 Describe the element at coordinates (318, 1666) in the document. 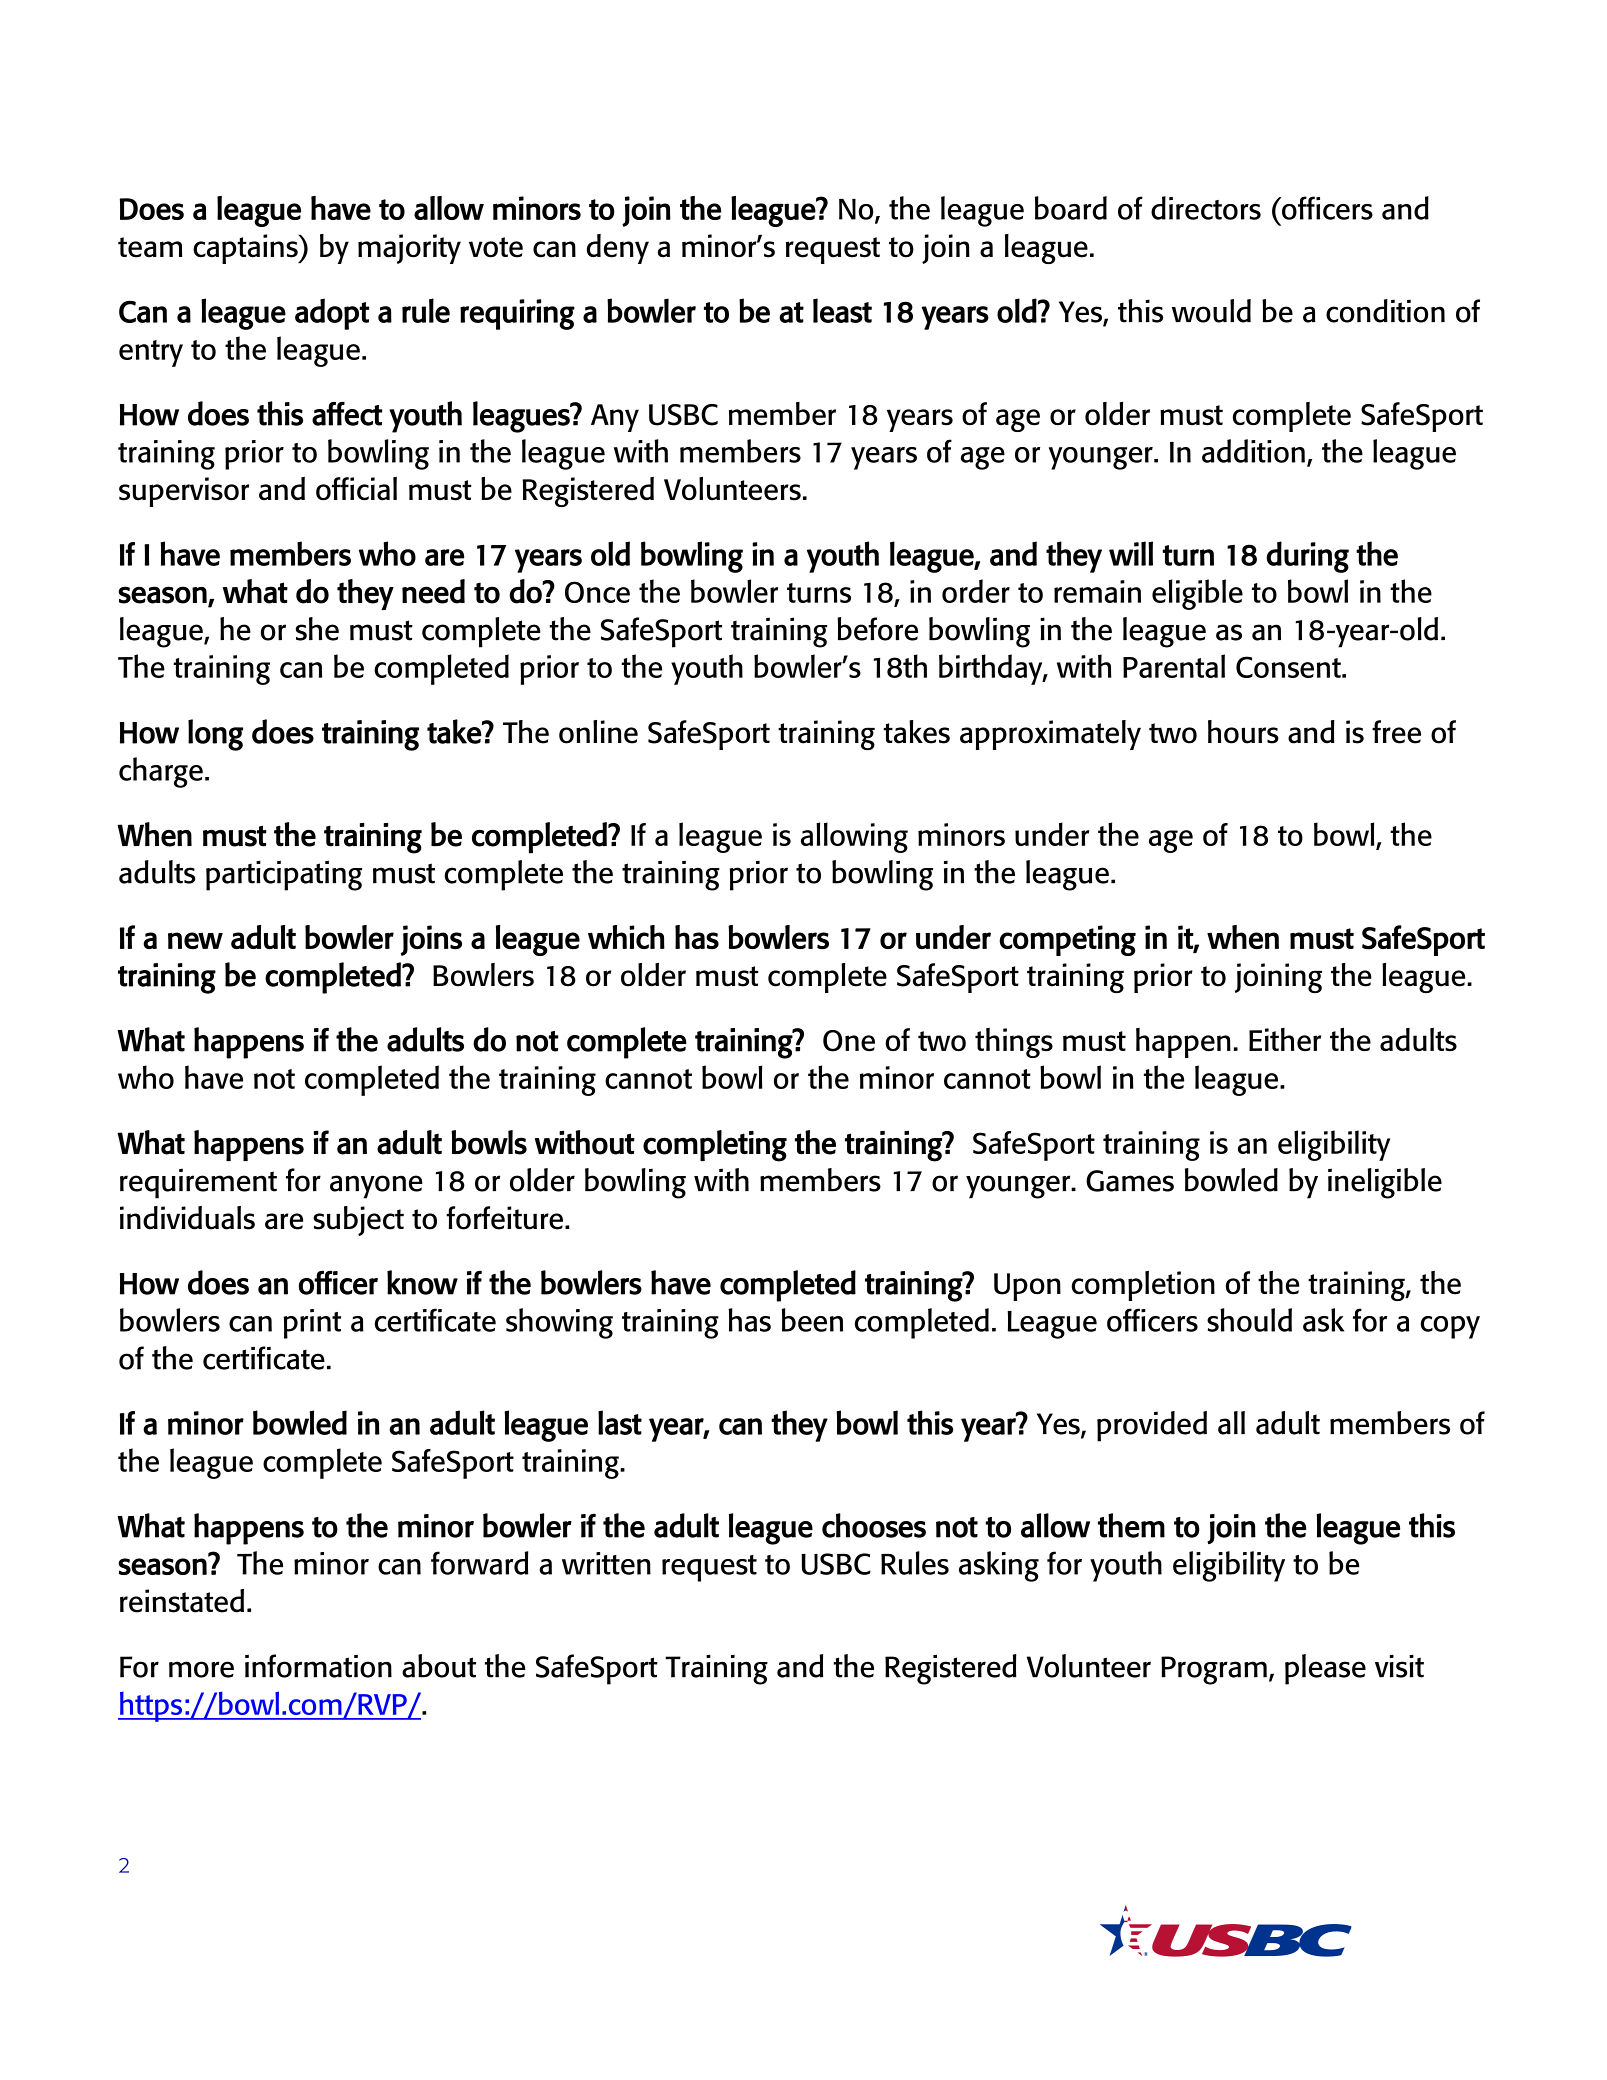

I see `information` at that location.
